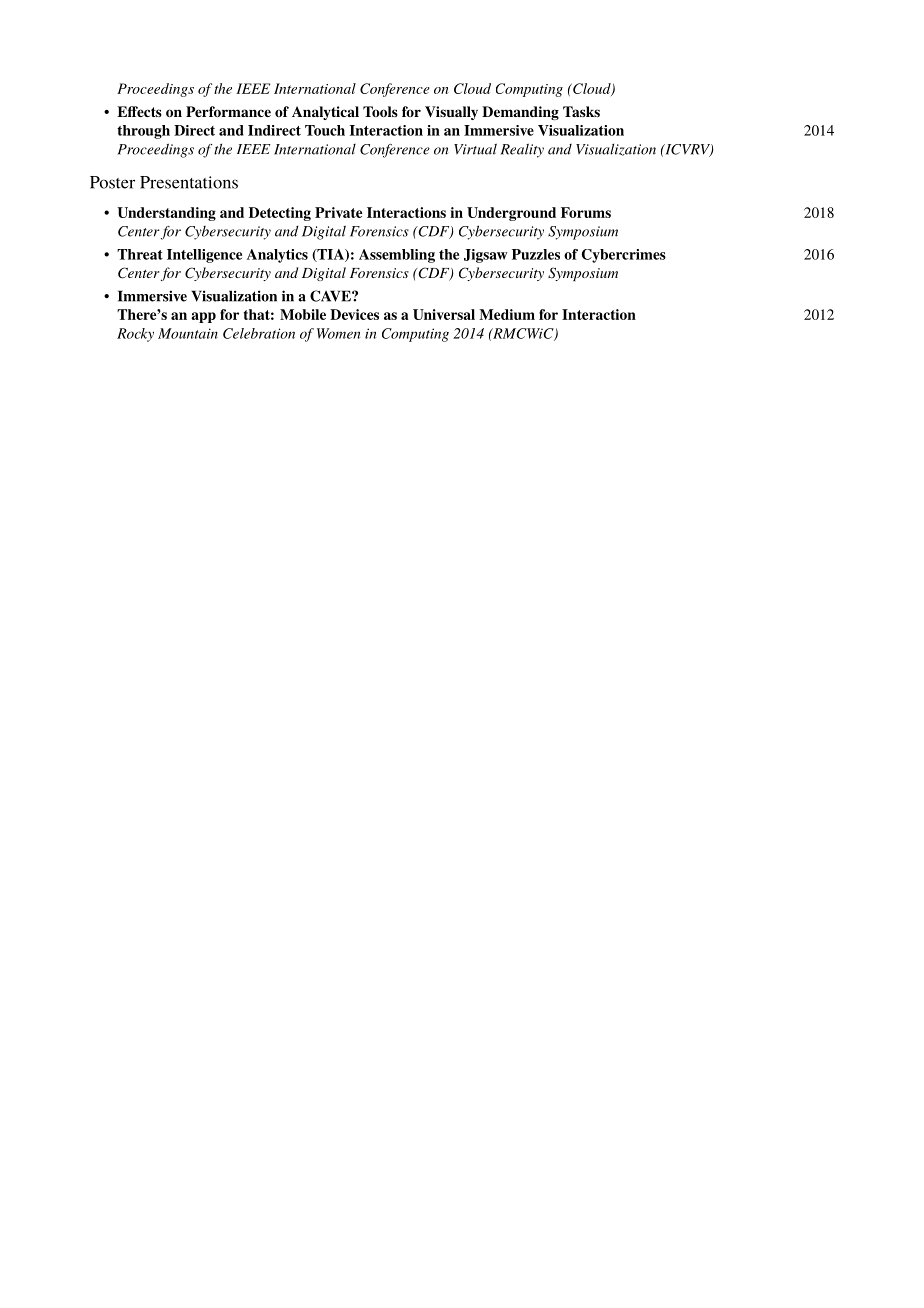 This screenshot has height=1308, width=924. Describe the element at coordinates (166, 214) in the screenshot. I see `Understanding` at that location.
